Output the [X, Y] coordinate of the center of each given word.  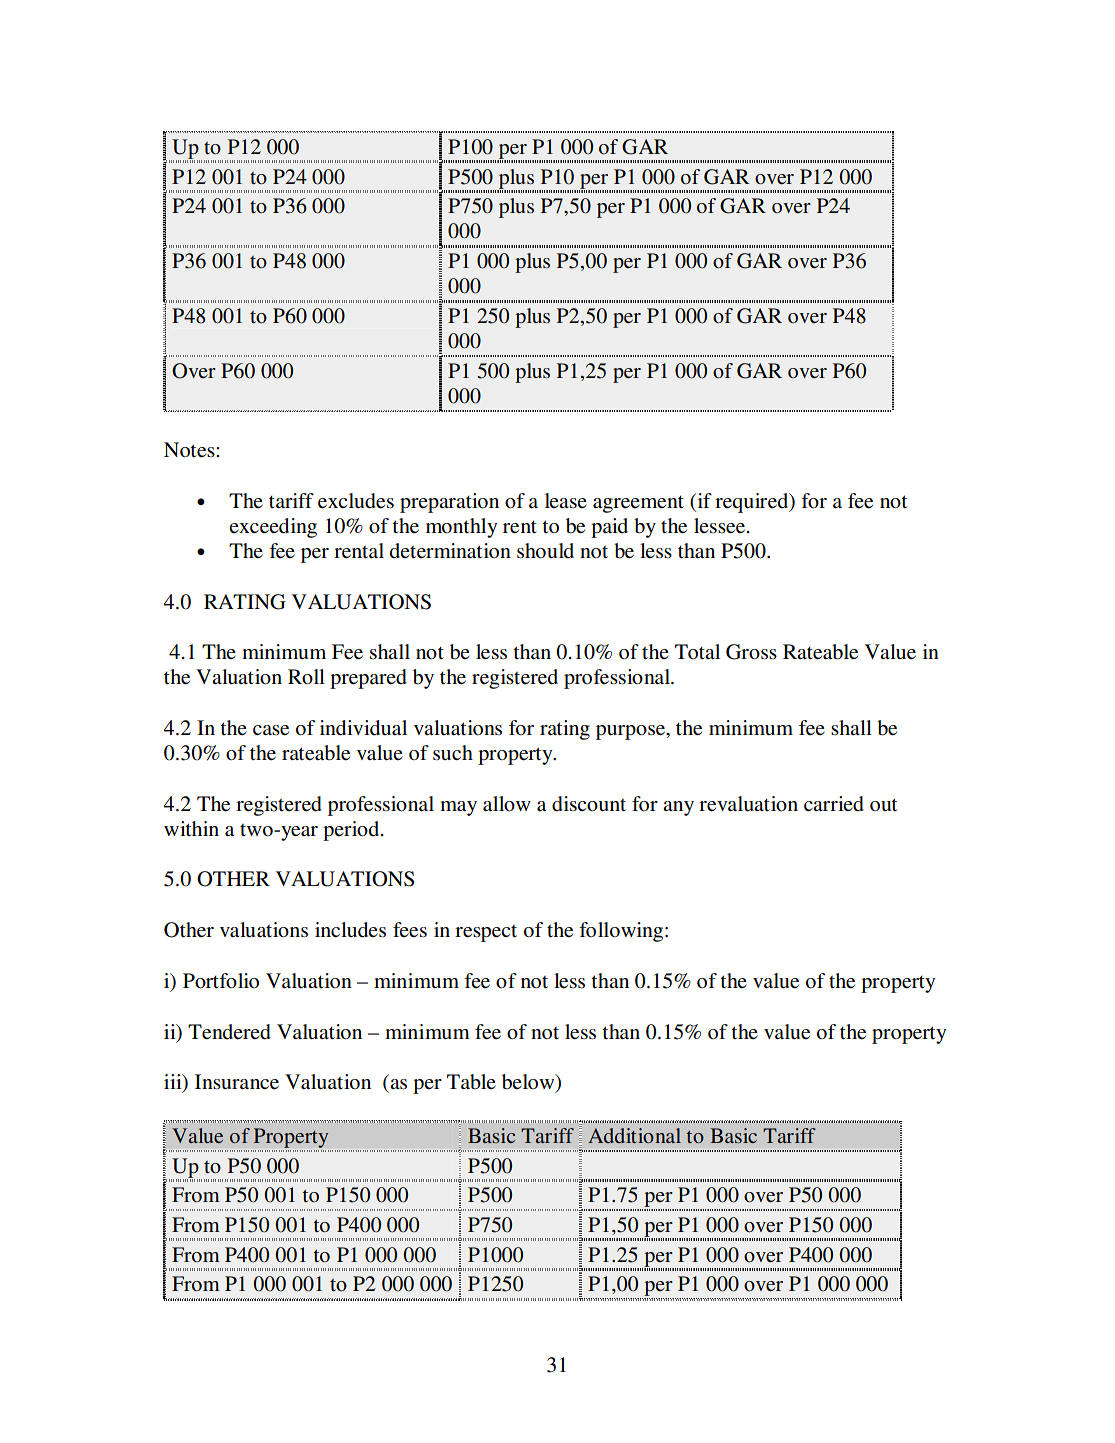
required [753, 503]
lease [566, 501]
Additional [634, 1135]
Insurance [237, 1082]
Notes [190, 450]
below [529, 1083]
